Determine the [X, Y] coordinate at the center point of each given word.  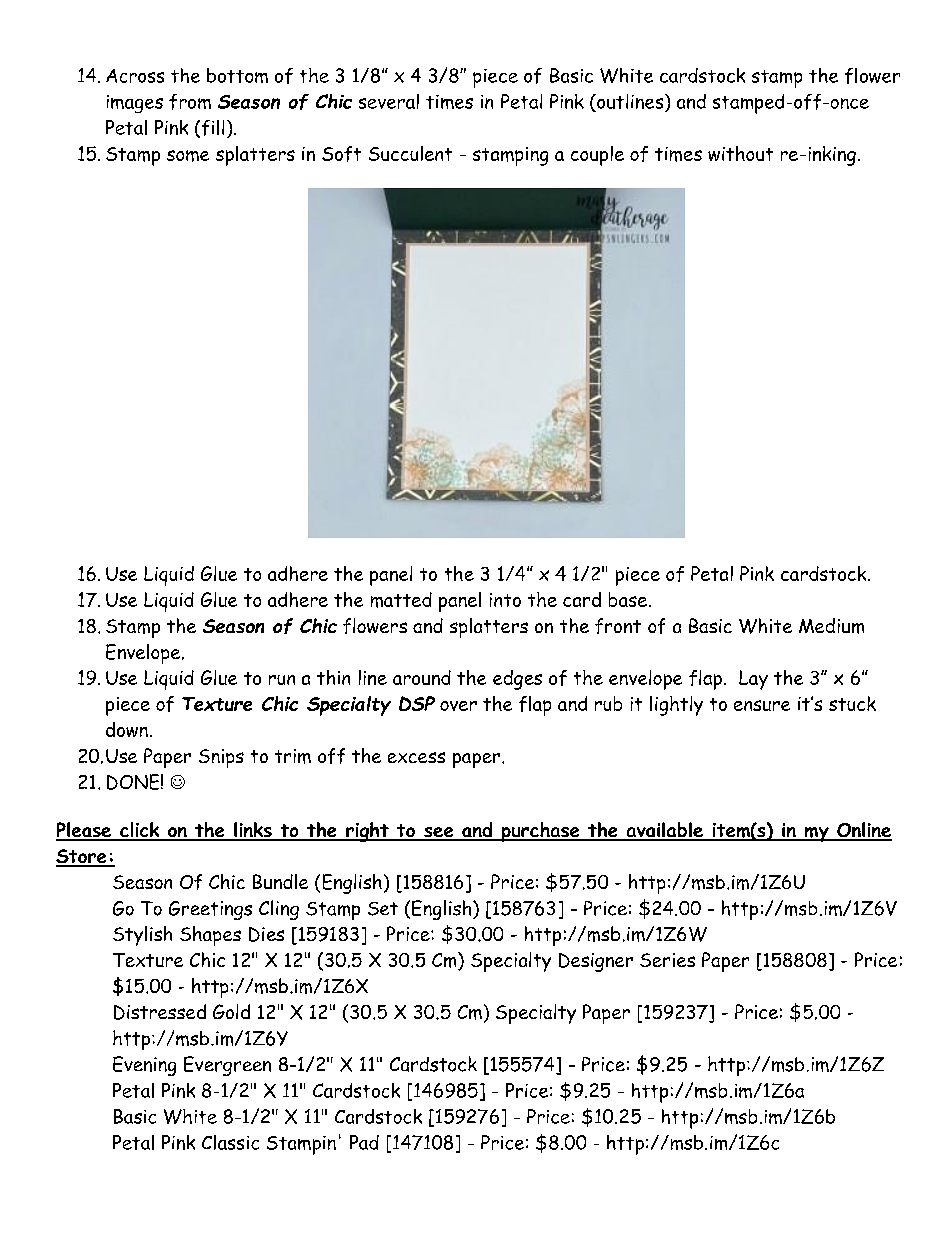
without [740, 153]
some [188, 156]
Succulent [410, 153]
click [140, 831]
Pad [364, 1142]
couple [597, 156]
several [389, 101]
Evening [144, 1066]
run [282, 680]
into [505, 600]
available [664, 831]
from [190, 102]
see [439, 833]
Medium [831, 626]
